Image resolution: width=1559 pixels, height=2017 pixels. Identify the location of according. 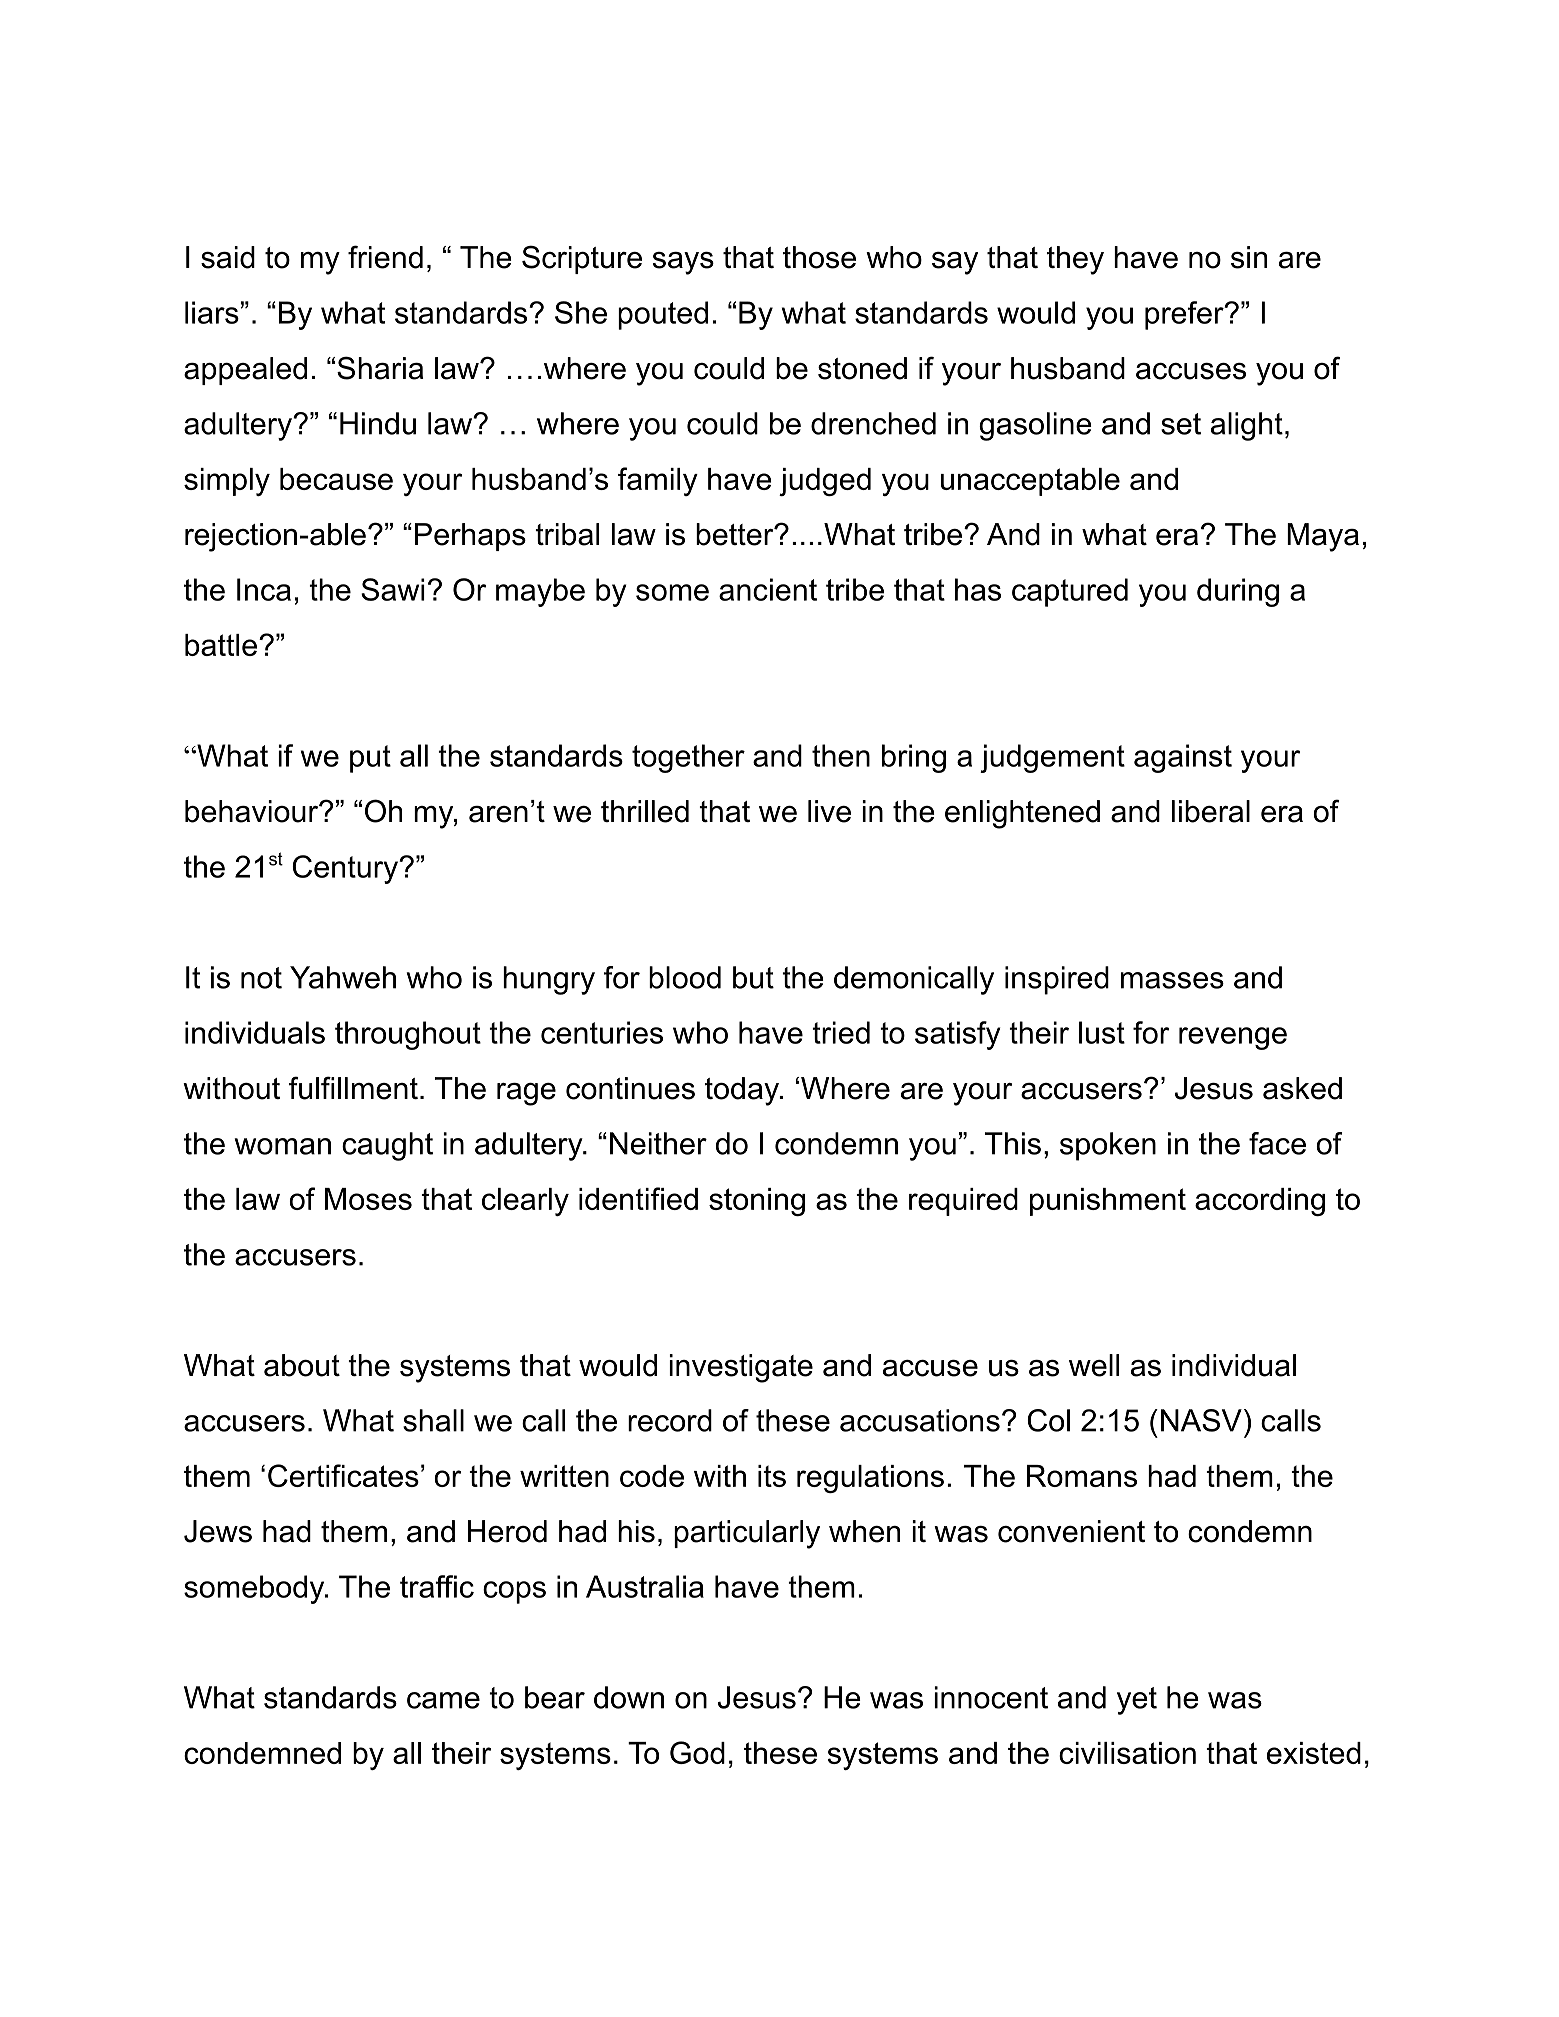
(1260, 1202).
